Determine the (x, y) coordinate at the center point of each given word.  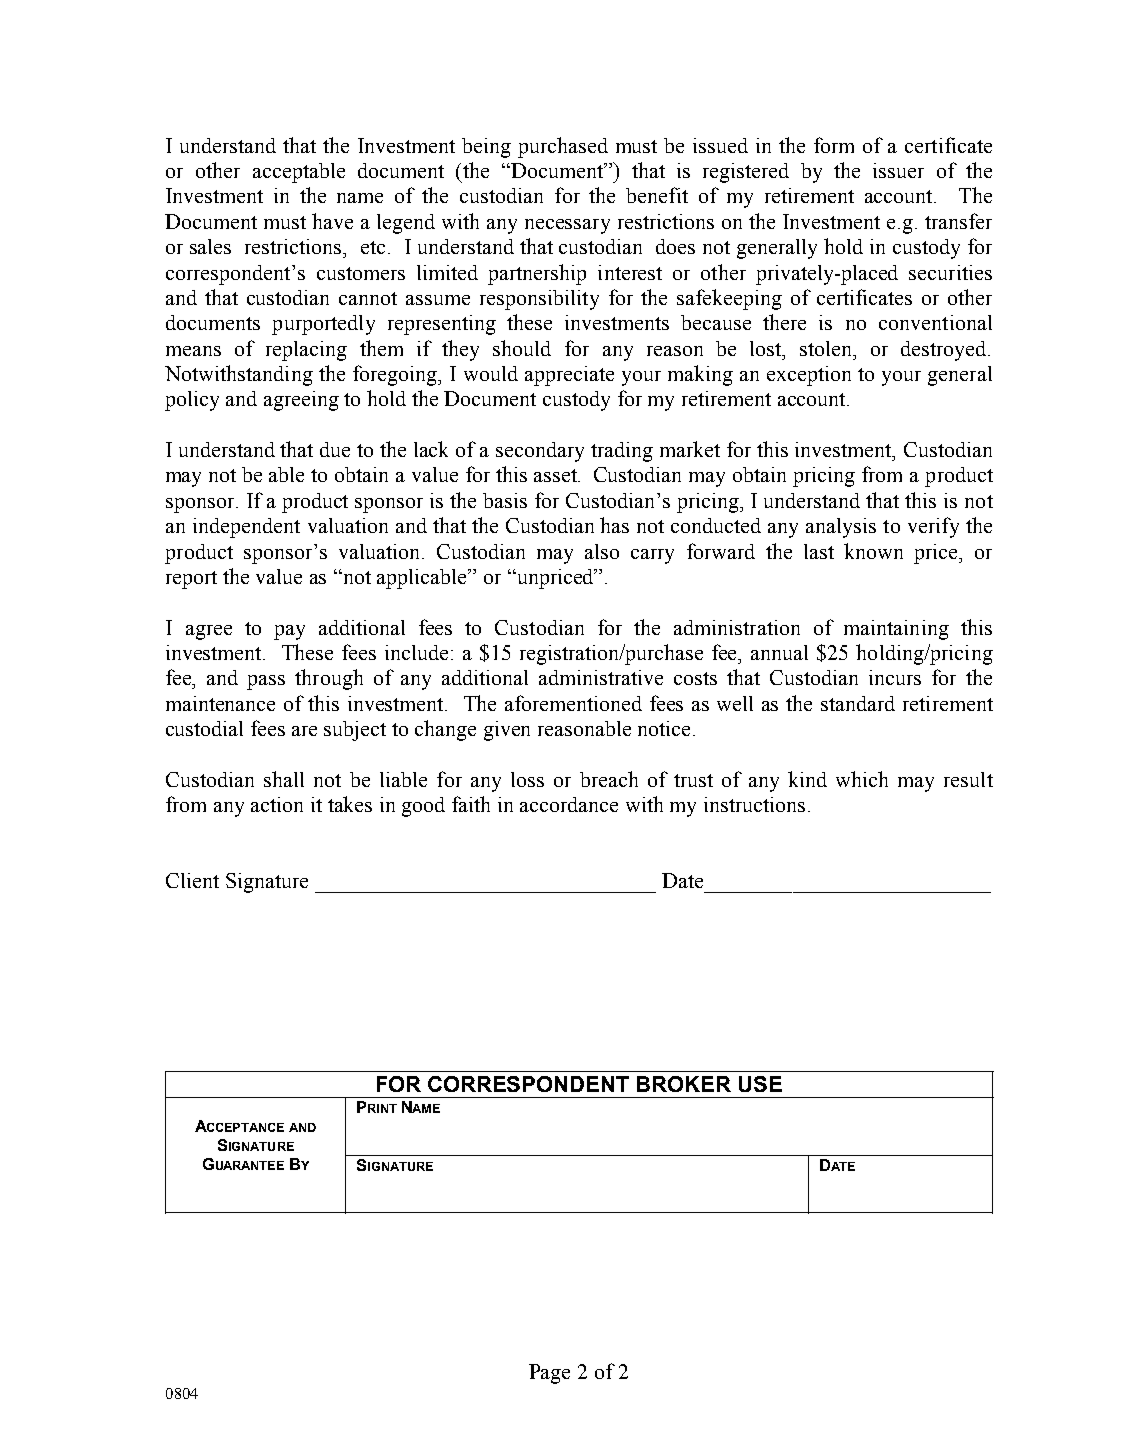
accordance (569, 804)
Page (549, 1374)
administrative (601, 677)
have (332, 221)
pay (289, 632)
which (862, 779)
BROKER (684, 1084)
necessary (567, 226)
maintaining (896, 630)
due (335, 449)
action (277, 804)
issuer (898, 170)
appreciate (569, 376)
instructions (754, 804)
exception (809, 376)
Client (192, 880)
